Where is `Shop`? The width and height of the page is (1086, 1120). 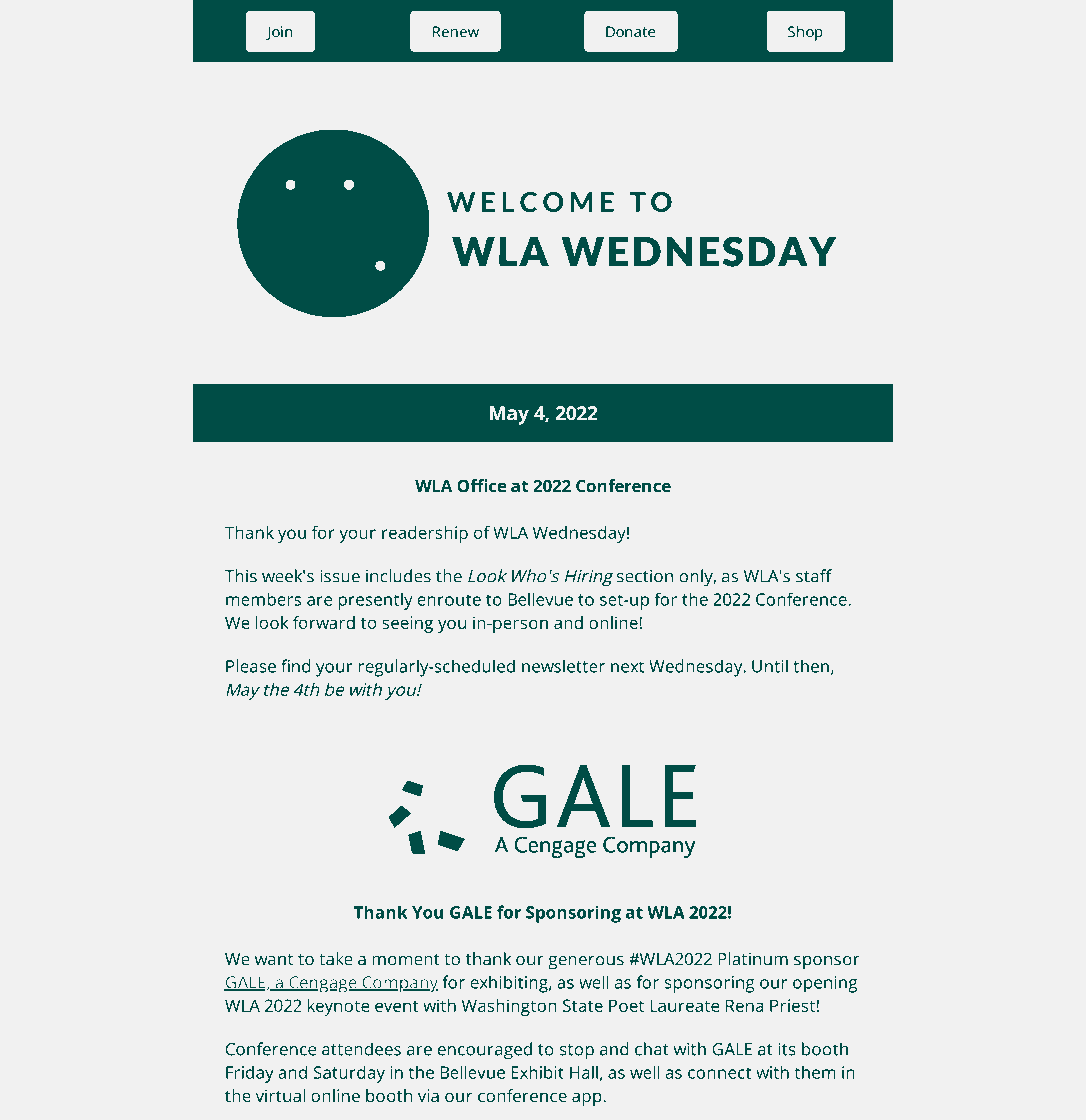
Shop is located at coordinates (805, 33).
